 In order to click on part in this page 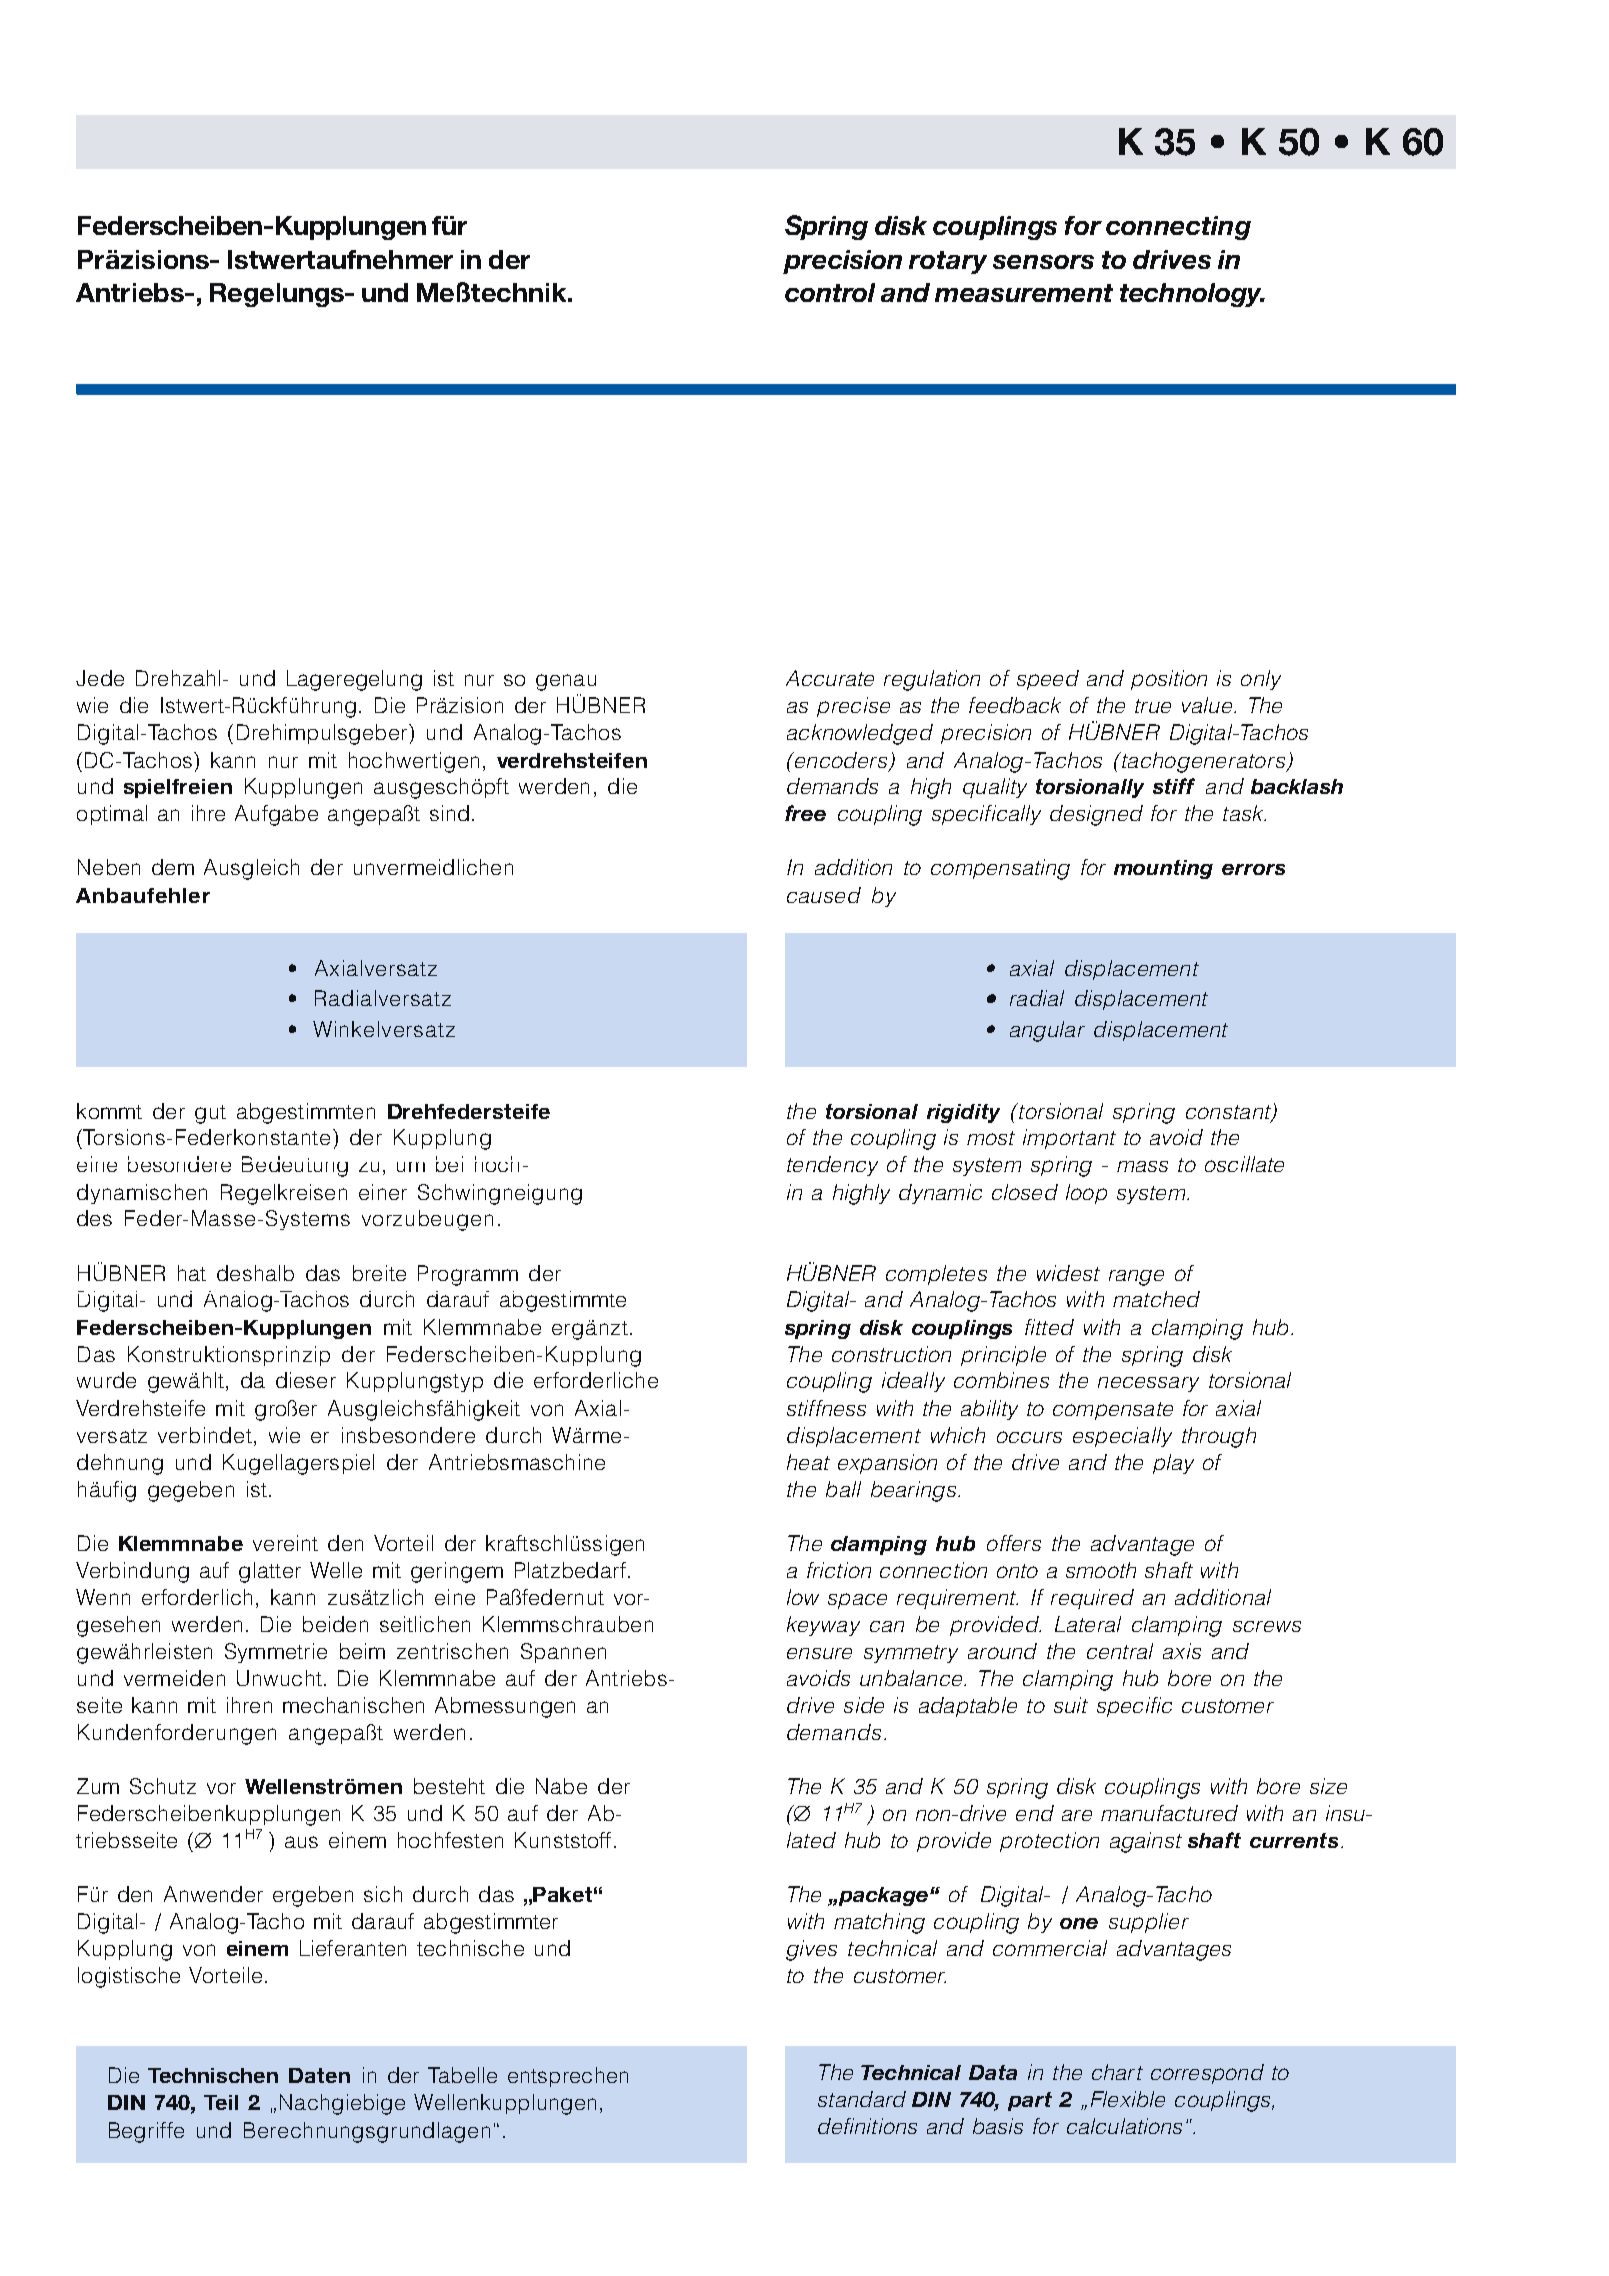, I will do `click(1030, 2101)`.
